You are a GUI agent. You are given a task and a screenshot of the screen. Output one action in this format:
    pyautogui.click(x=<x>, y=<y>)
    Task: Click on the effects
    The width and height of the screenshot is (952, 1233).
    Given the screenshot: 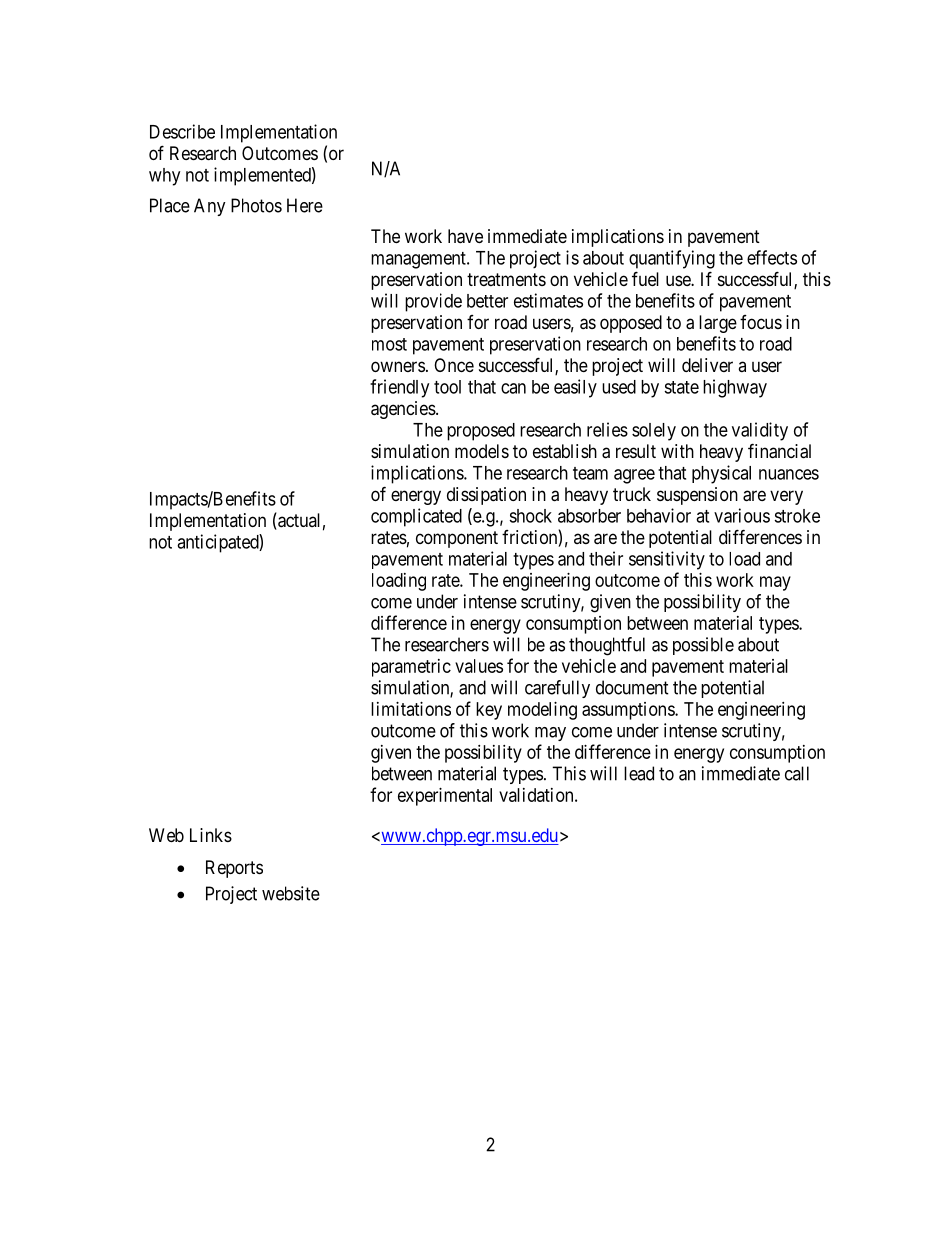 What is the action you would take?
    pyautogui.click(x=772, y=257)
